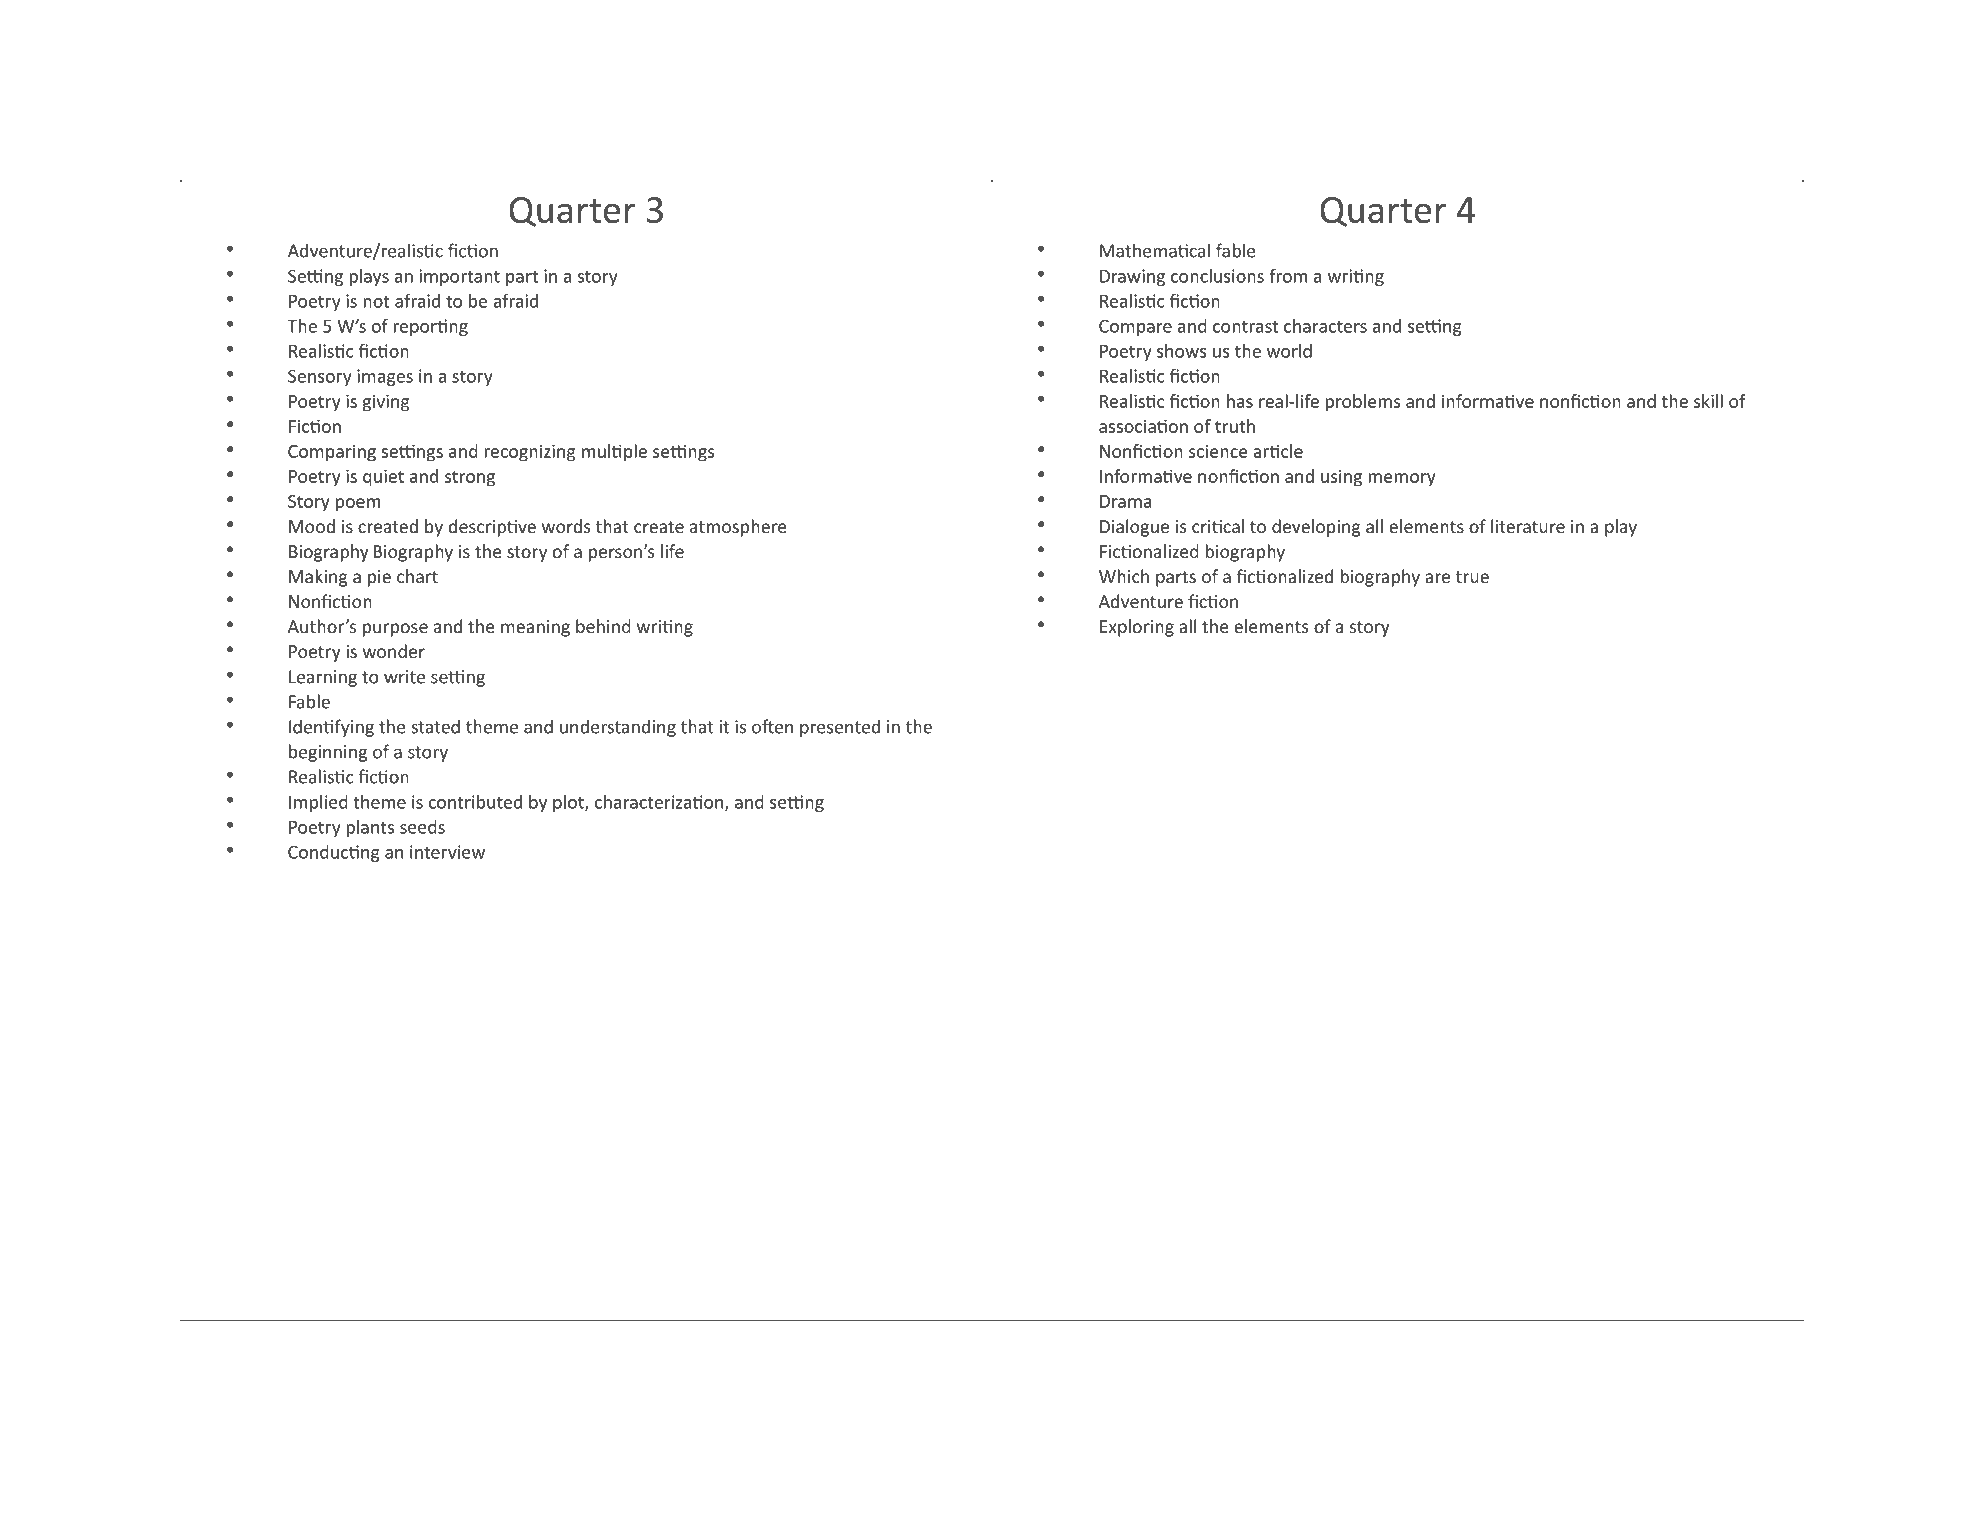  I want to click on true, so click(1472, 577).
